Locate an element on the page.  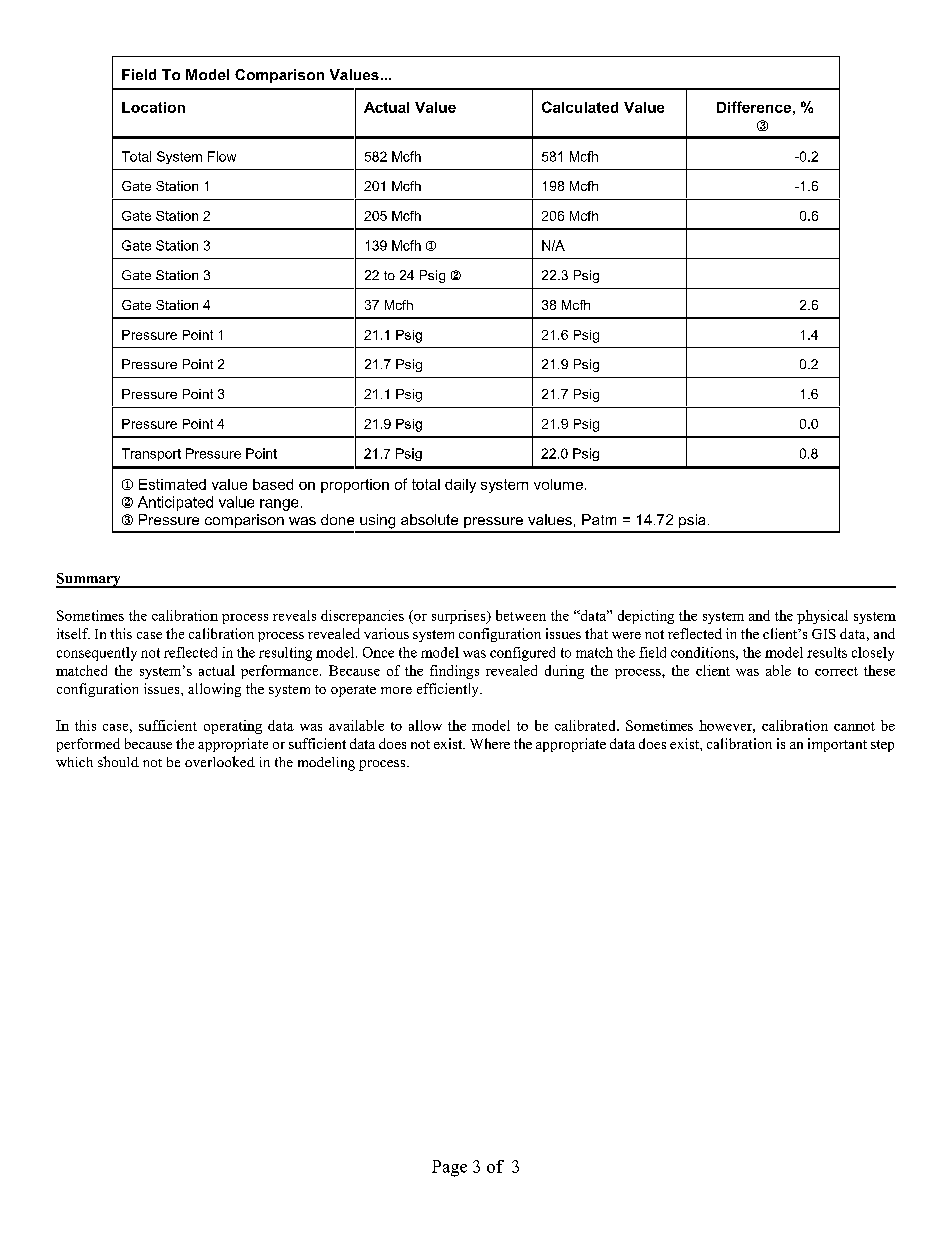
Flow is located at coordinates (222, 156).
